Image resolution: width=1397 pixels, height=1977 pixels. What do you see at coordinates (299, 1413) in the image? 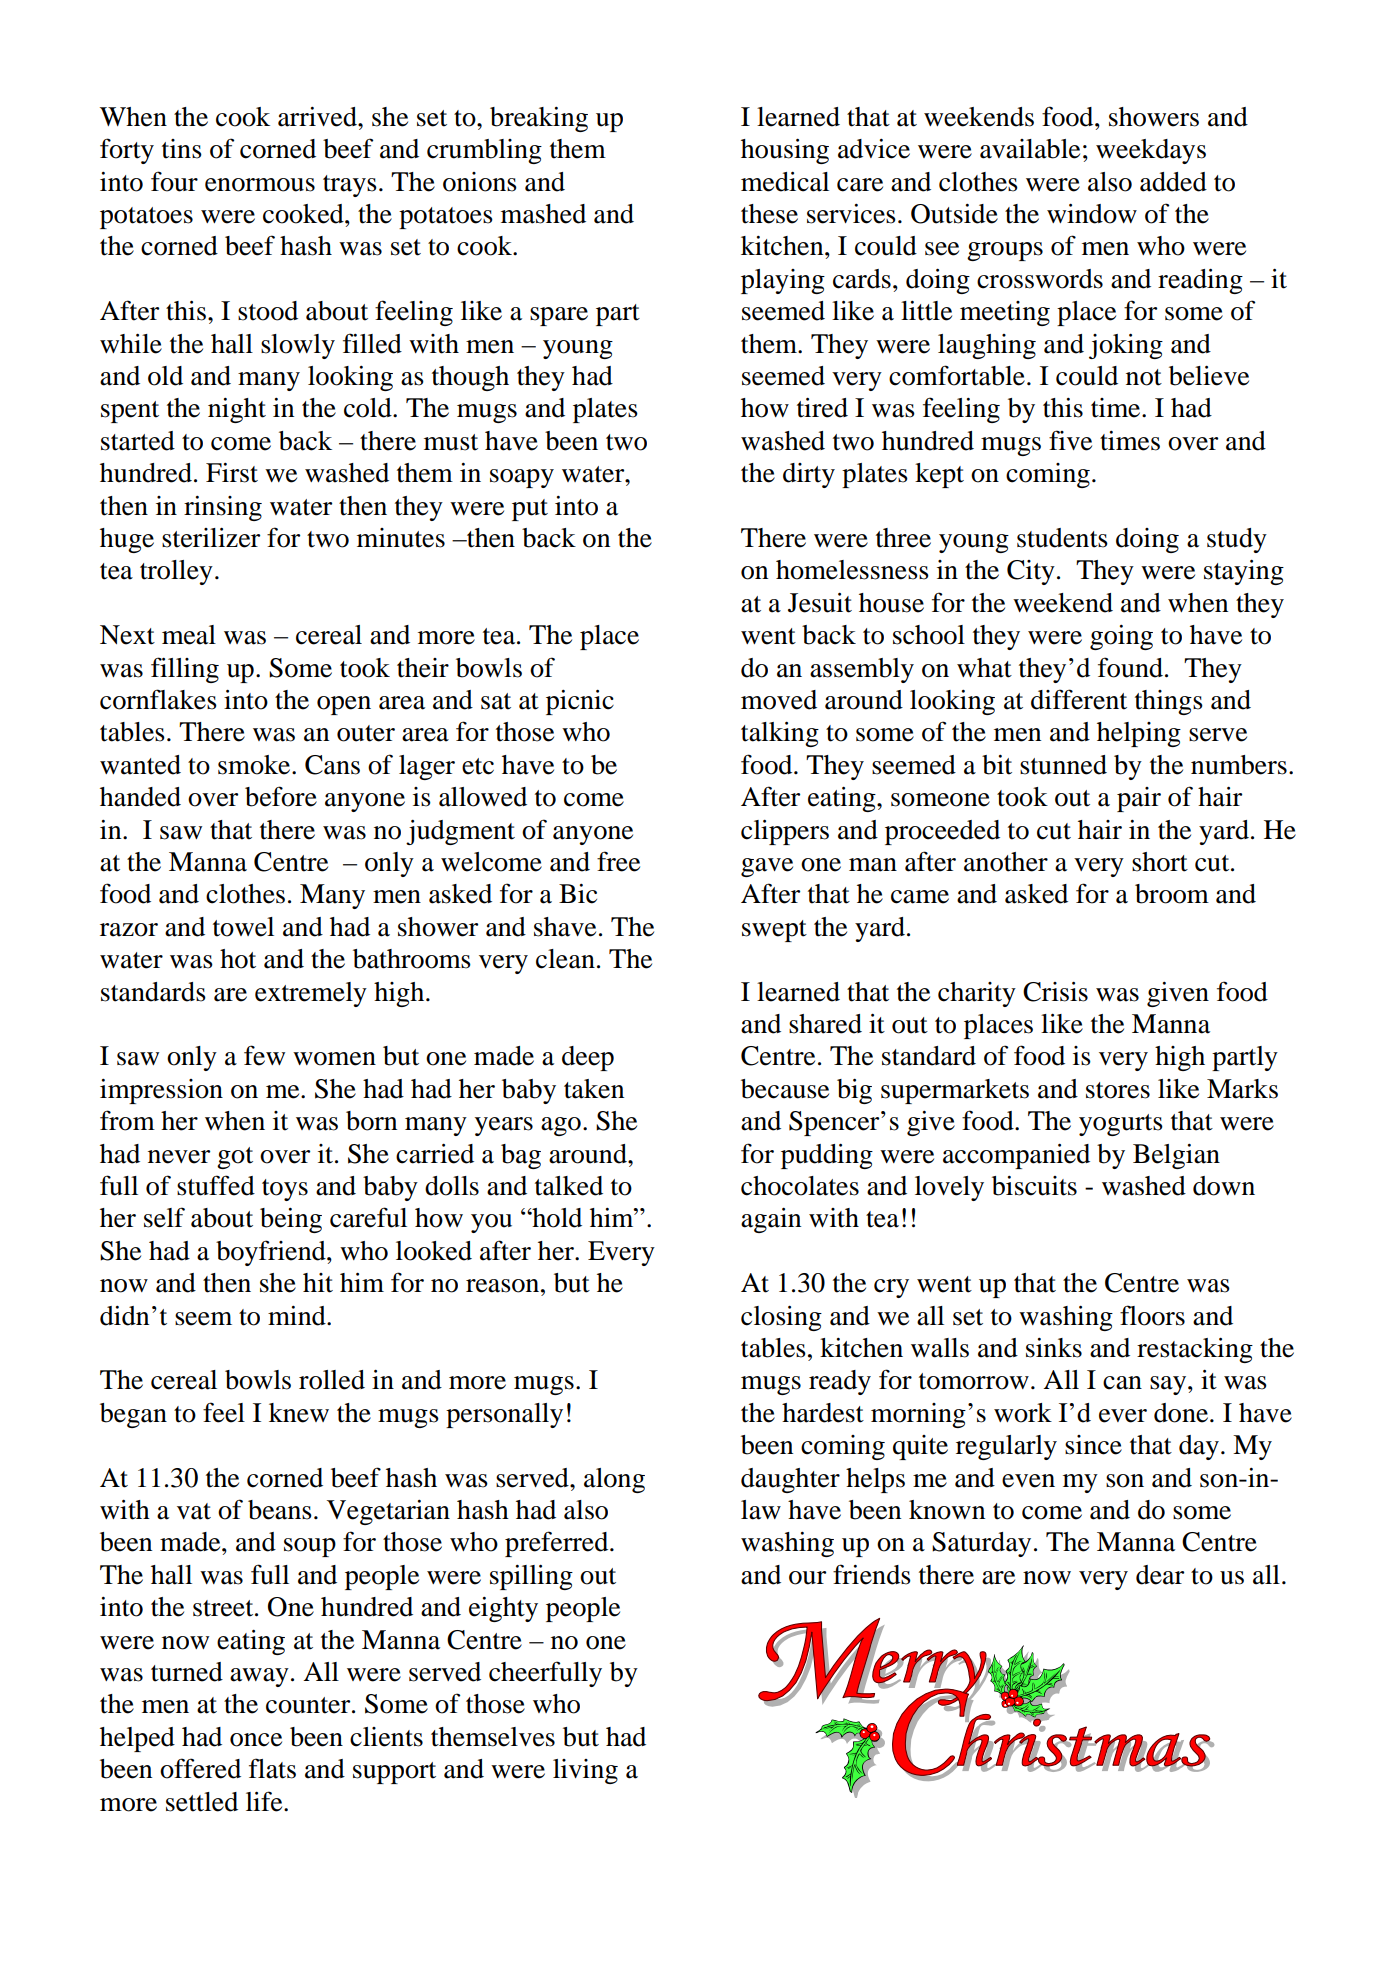
I see `knew` at bounding box center [299, 1413].
